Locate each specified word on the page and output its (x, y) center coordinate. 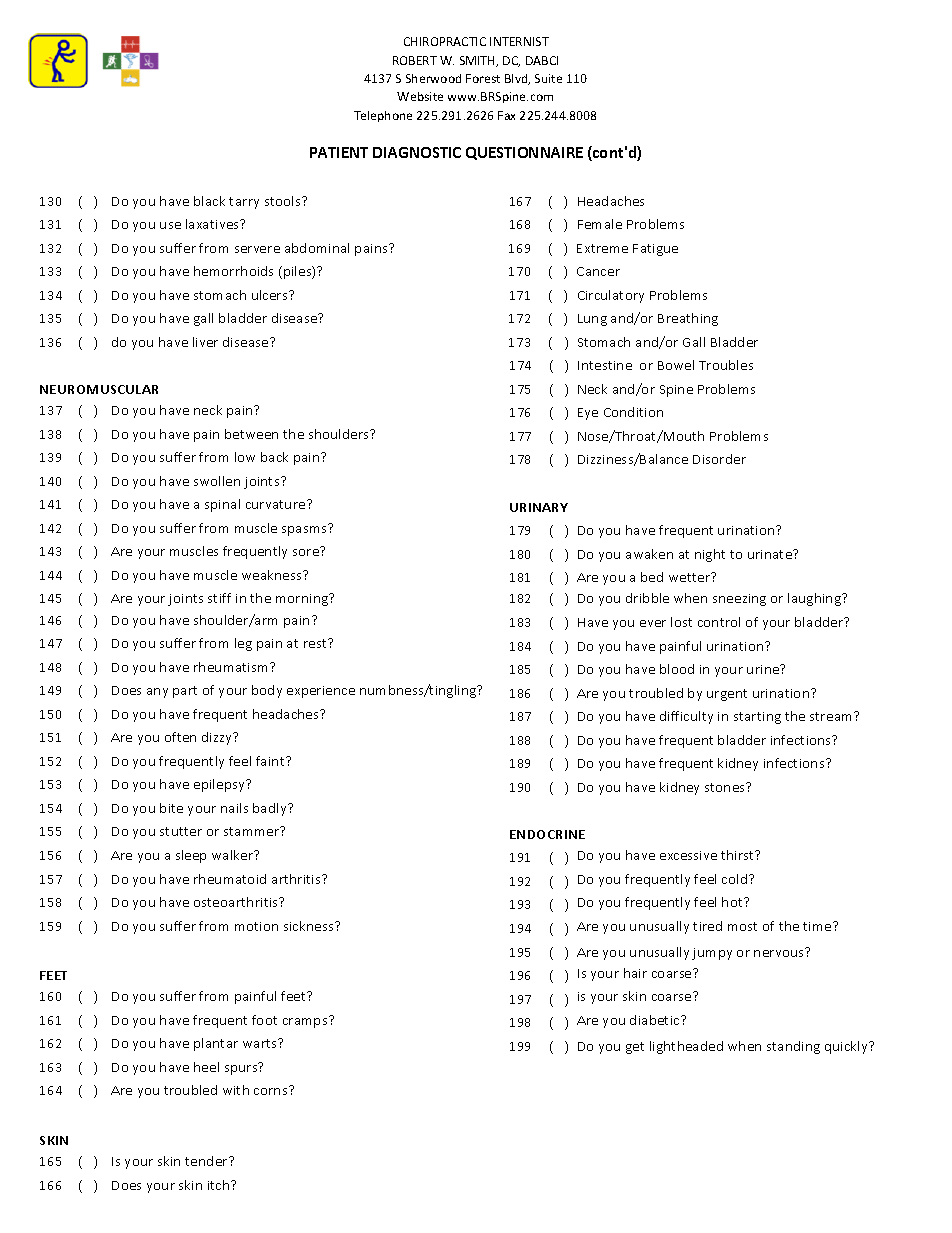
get (635, 1048)
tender (207, 1161)
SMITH (478, 61)
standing (793, 1047)
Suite (548, 78)
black (209, 201)
